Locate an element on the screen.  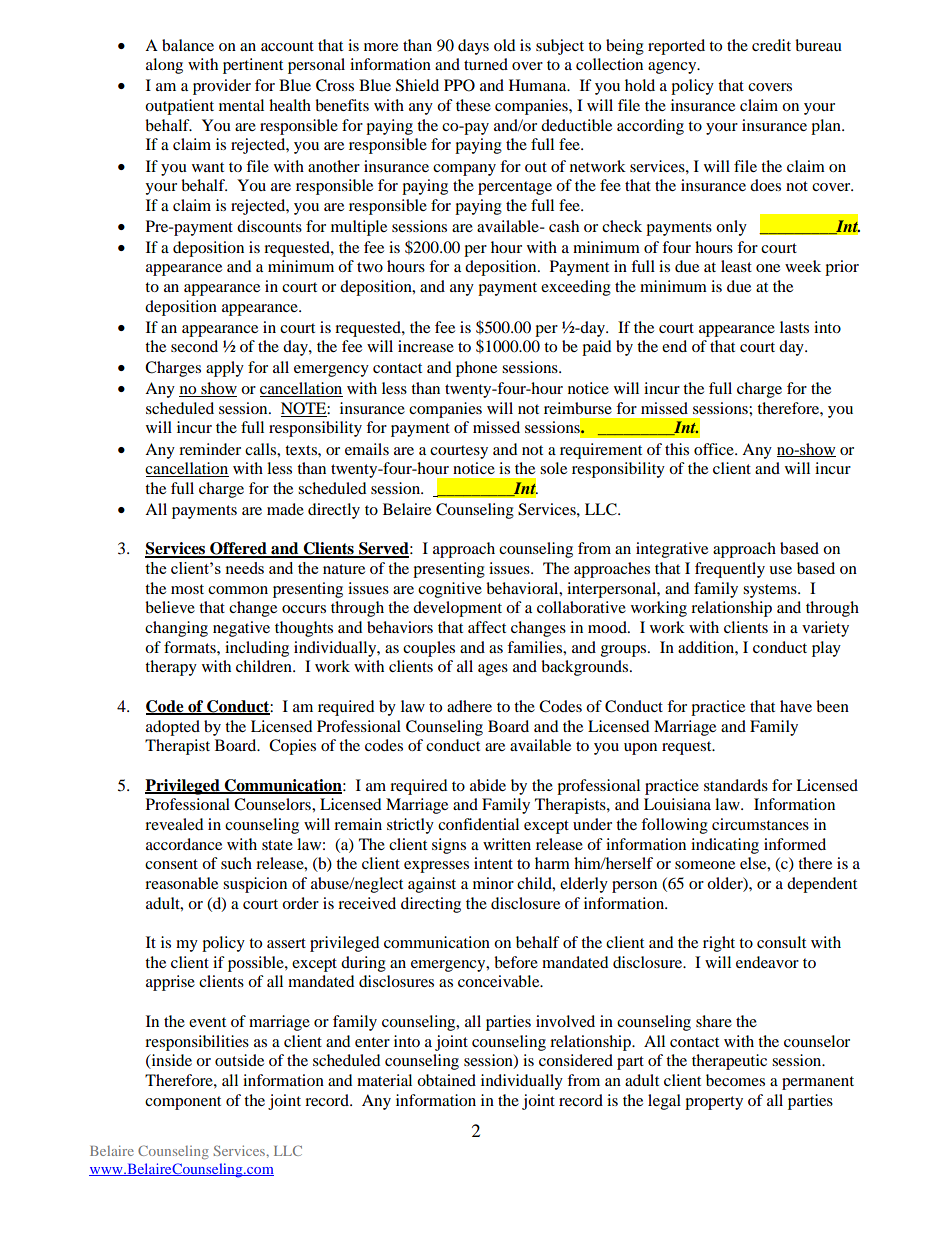
becomes is located at coordinates (735, 1080).
